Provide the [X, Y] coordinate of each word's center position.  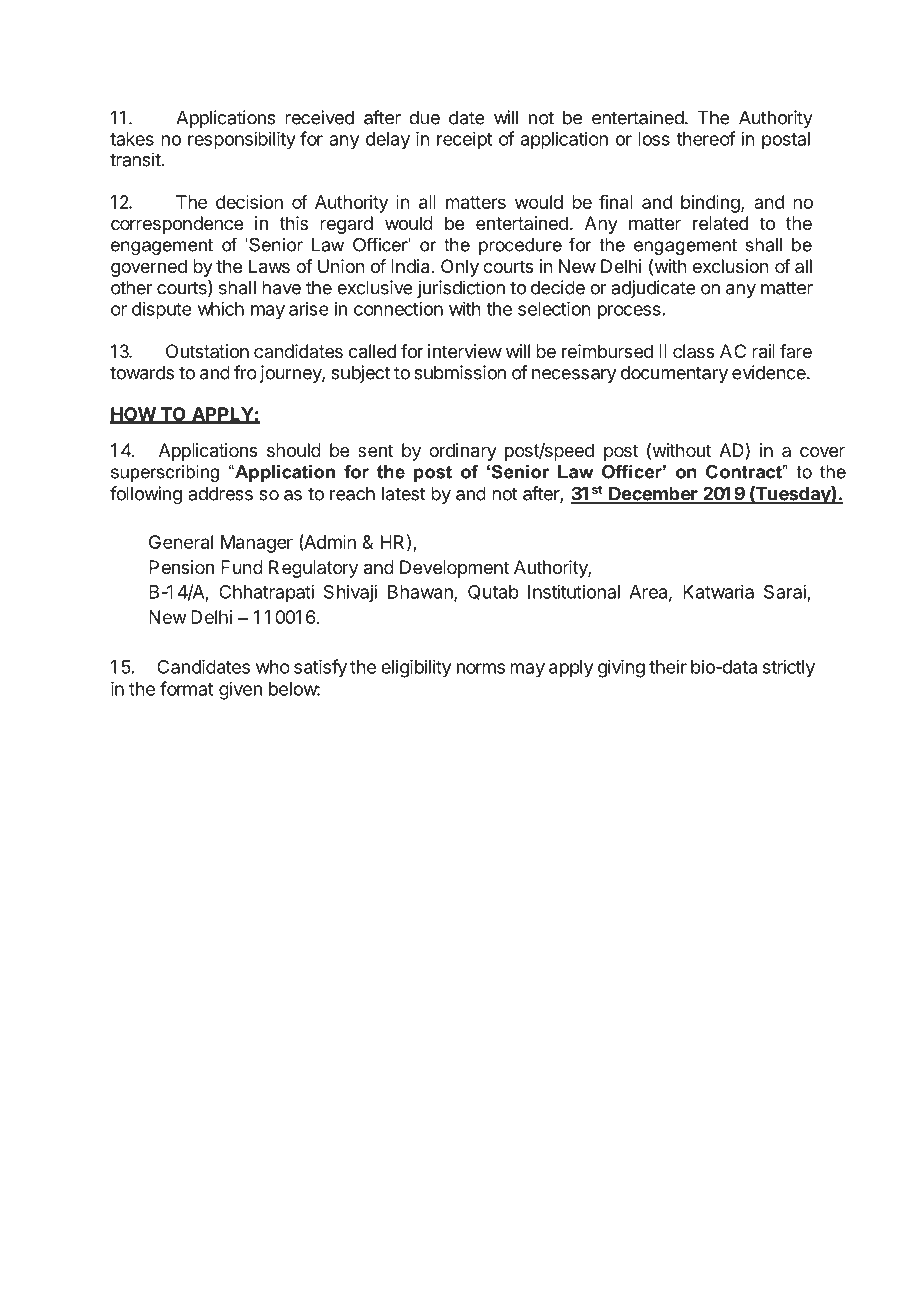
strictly [789, 668]
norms [481, 668]
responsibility [242, 140]
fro [245, 372]
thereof [706, 138]
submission [460, 372]
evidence [770, 372]
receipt [464, 140]
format [186, 688]
